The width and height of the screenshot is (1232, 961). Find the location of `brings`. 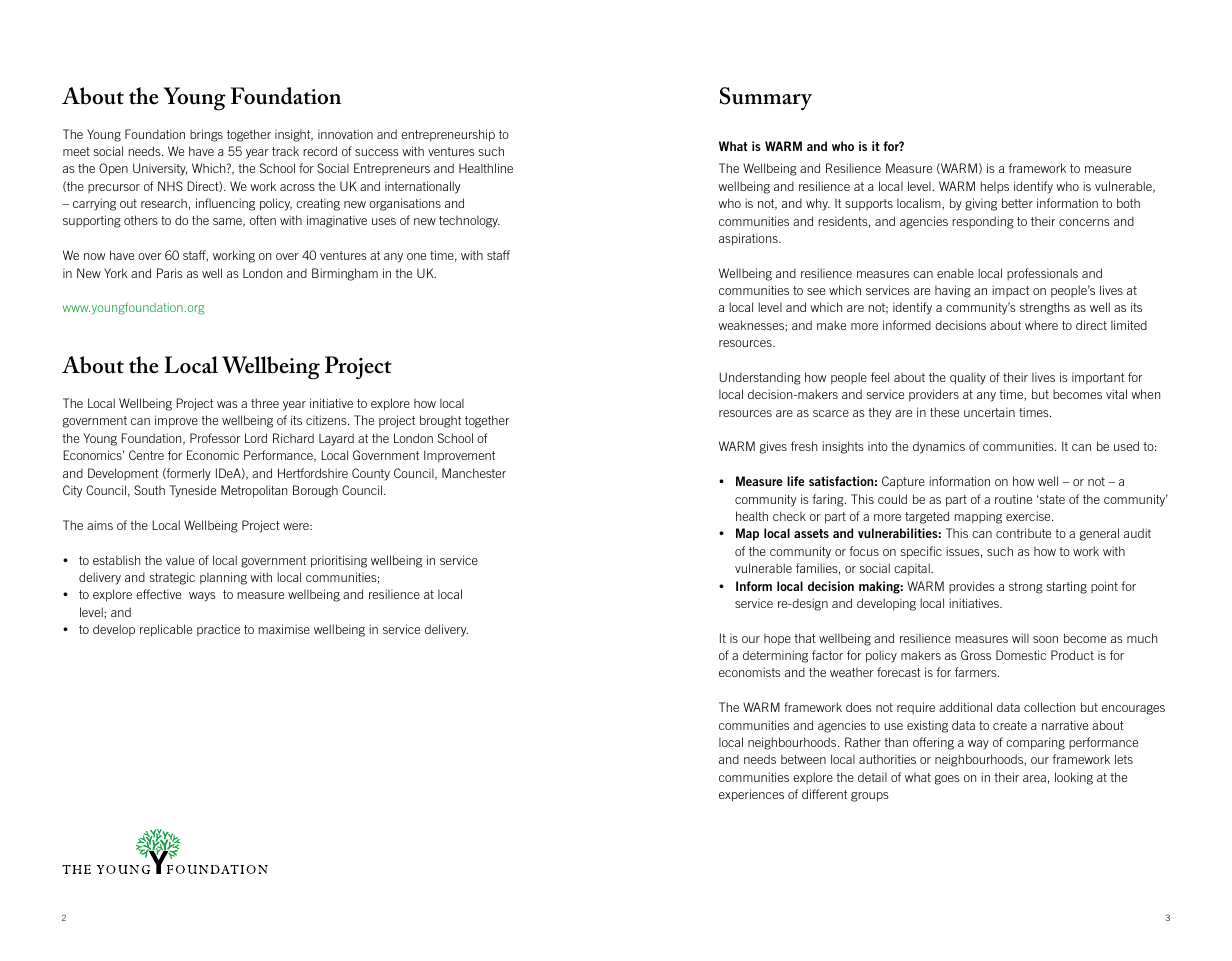

brings is located at coordinates (206, 135).
